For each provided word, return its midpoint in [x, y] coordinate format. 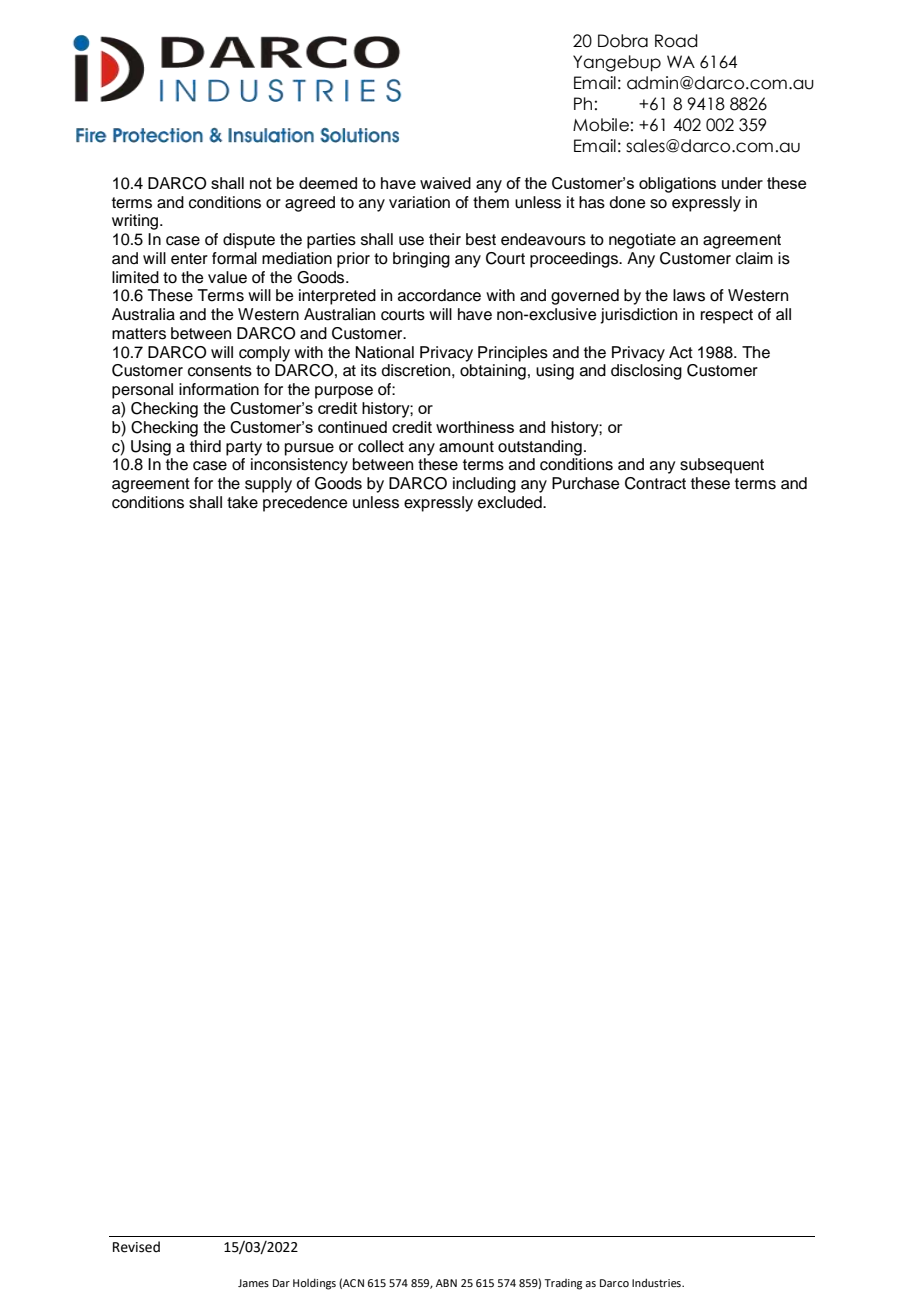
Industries [657, 1282]
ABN [446, 1283]
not [261, 183]
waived [445, 183]
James [253, 1283]
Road [676, 41]
